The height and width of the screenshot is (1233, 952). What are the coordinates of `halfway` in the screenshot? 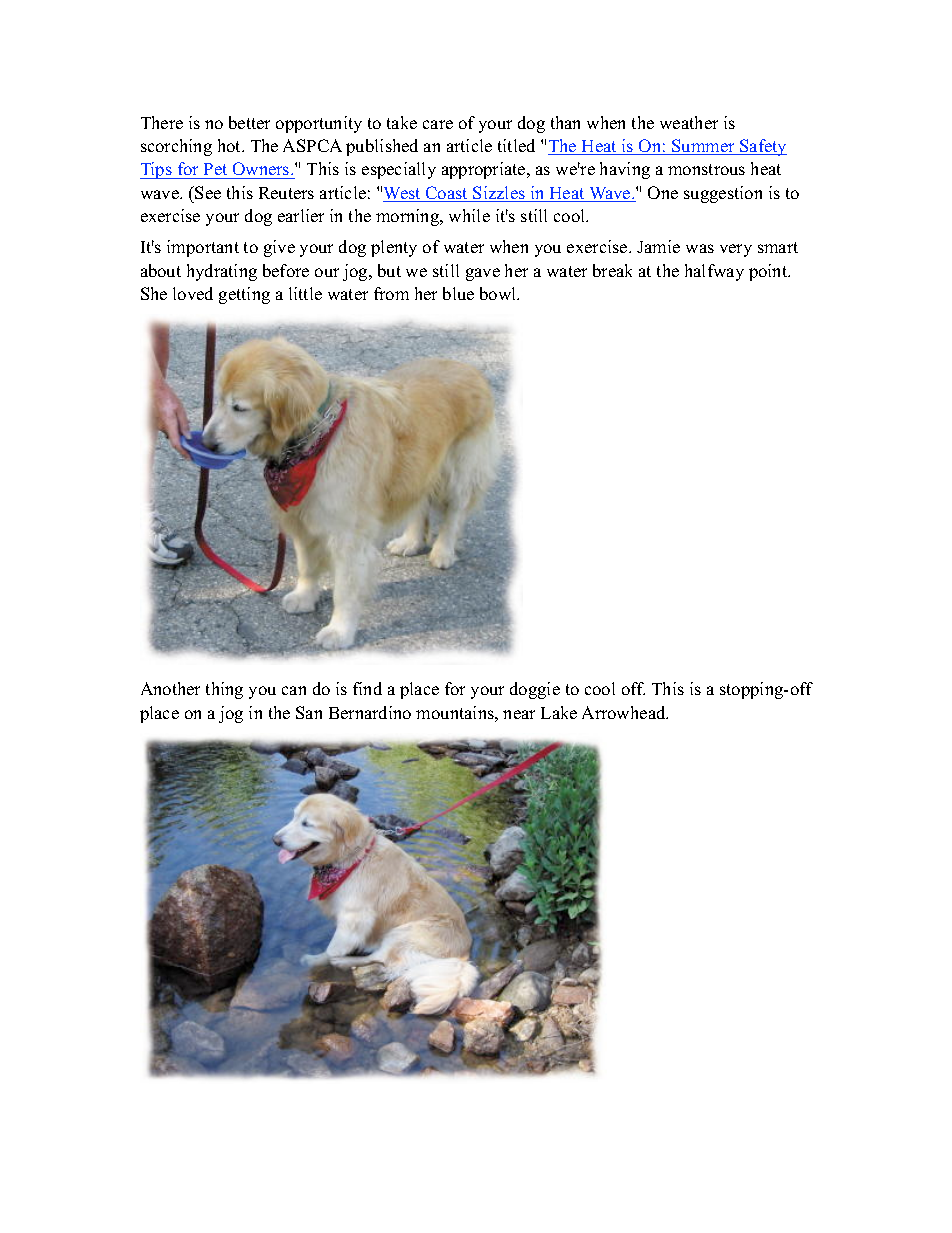 It's located at (714, 272).
